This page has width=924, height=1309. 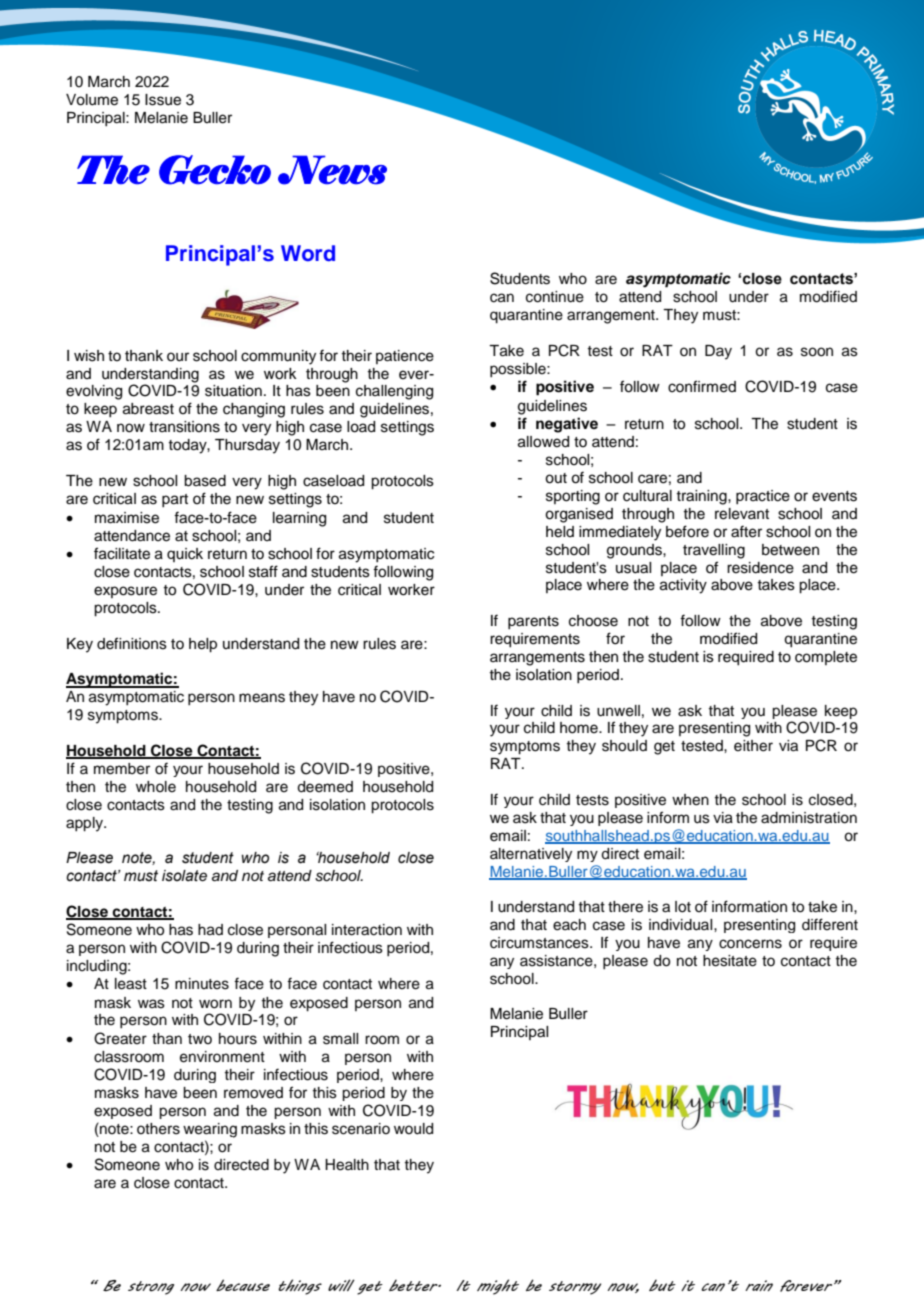 What do you see at coordinates (555, 297) in the page?
I see `continue` at bounding box center [555, 297].
